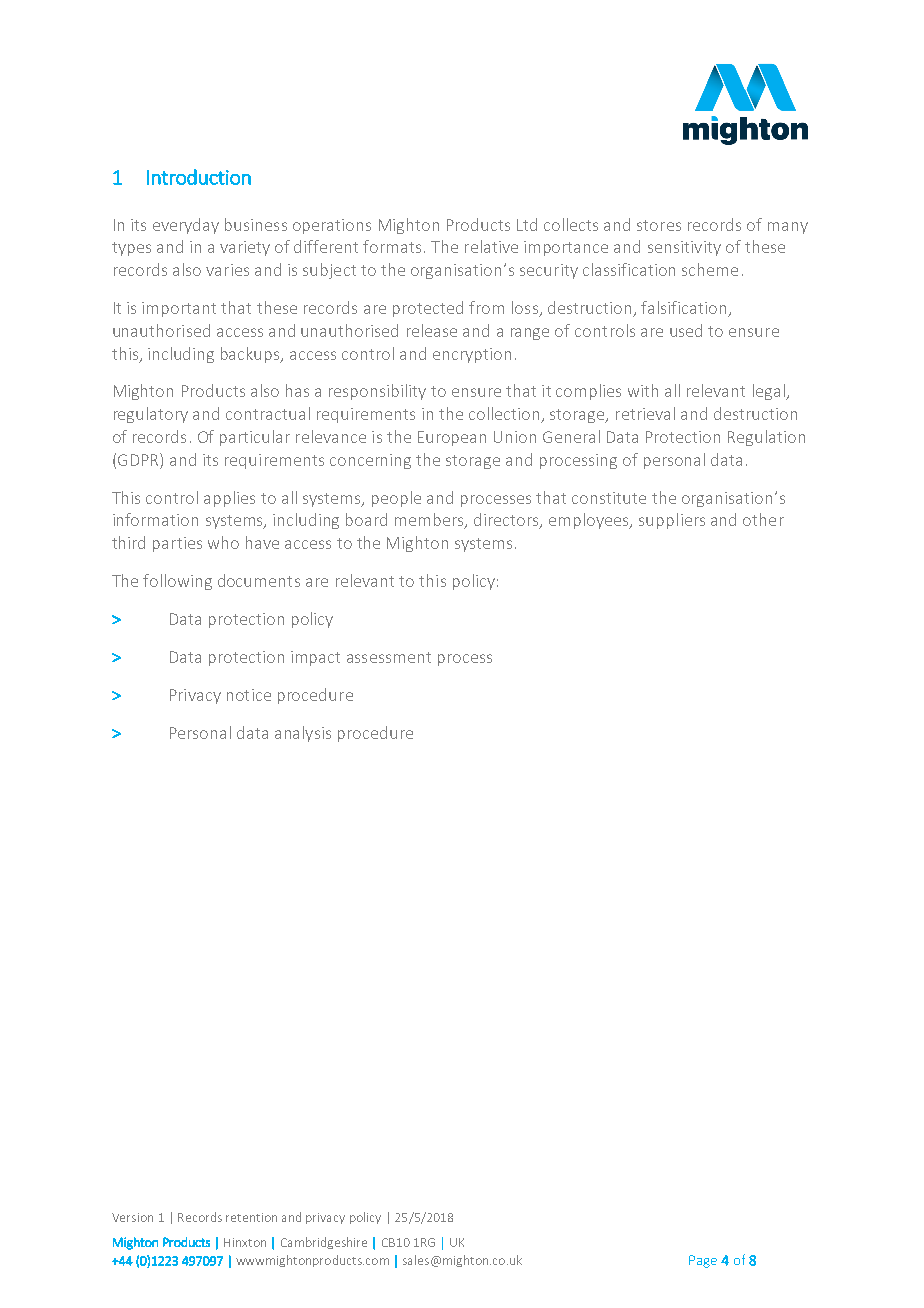 The width and height of the image is (924, 1308). What do you see at coordinates (223, 542) in the image?
I see `who` at bounding box center [223, 542].
